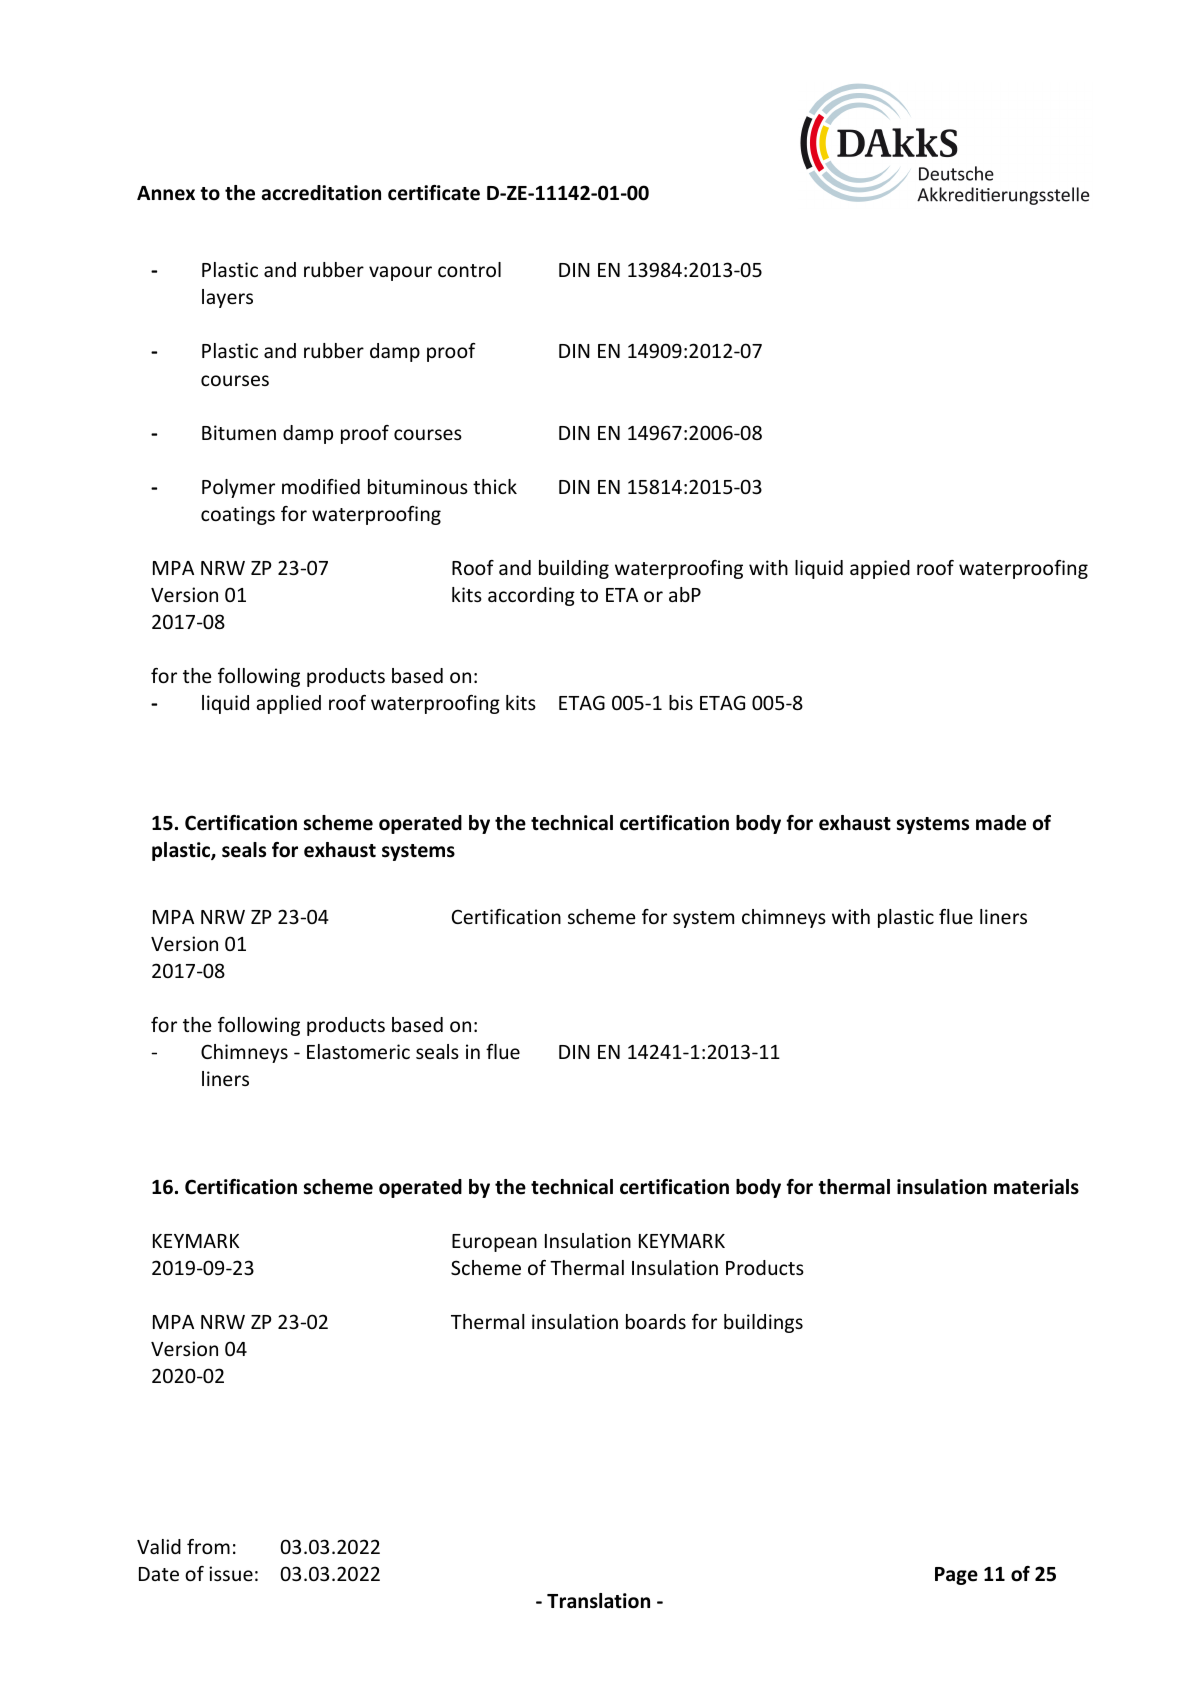 This document has height=1696, width=1199. I want to click on made, so click(1001, 823).
